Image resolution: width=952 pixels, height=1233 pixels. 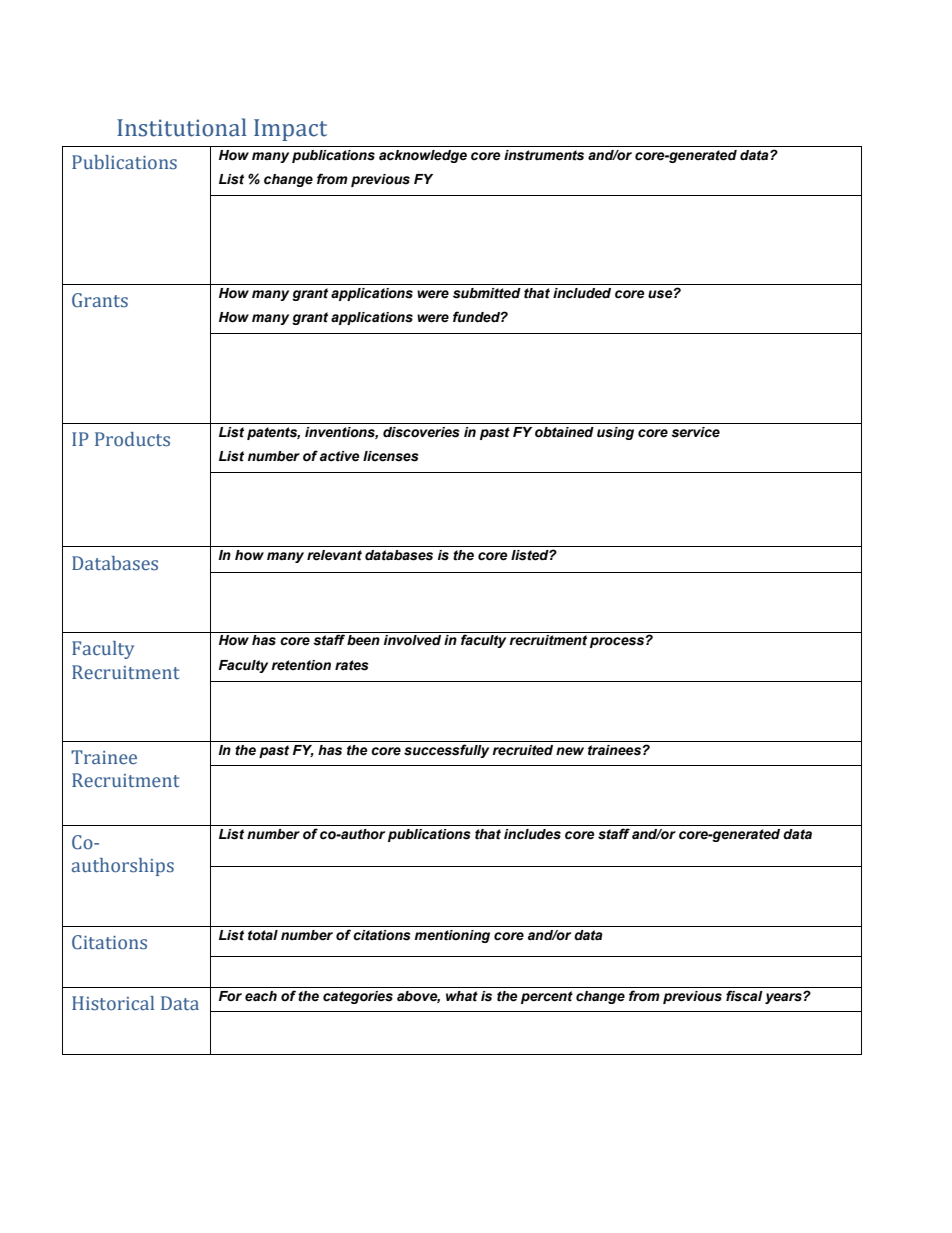 What do you see at coordinates (544, 155) in the screenshot?
I see `instruments` at bounding box center [544, 155].
